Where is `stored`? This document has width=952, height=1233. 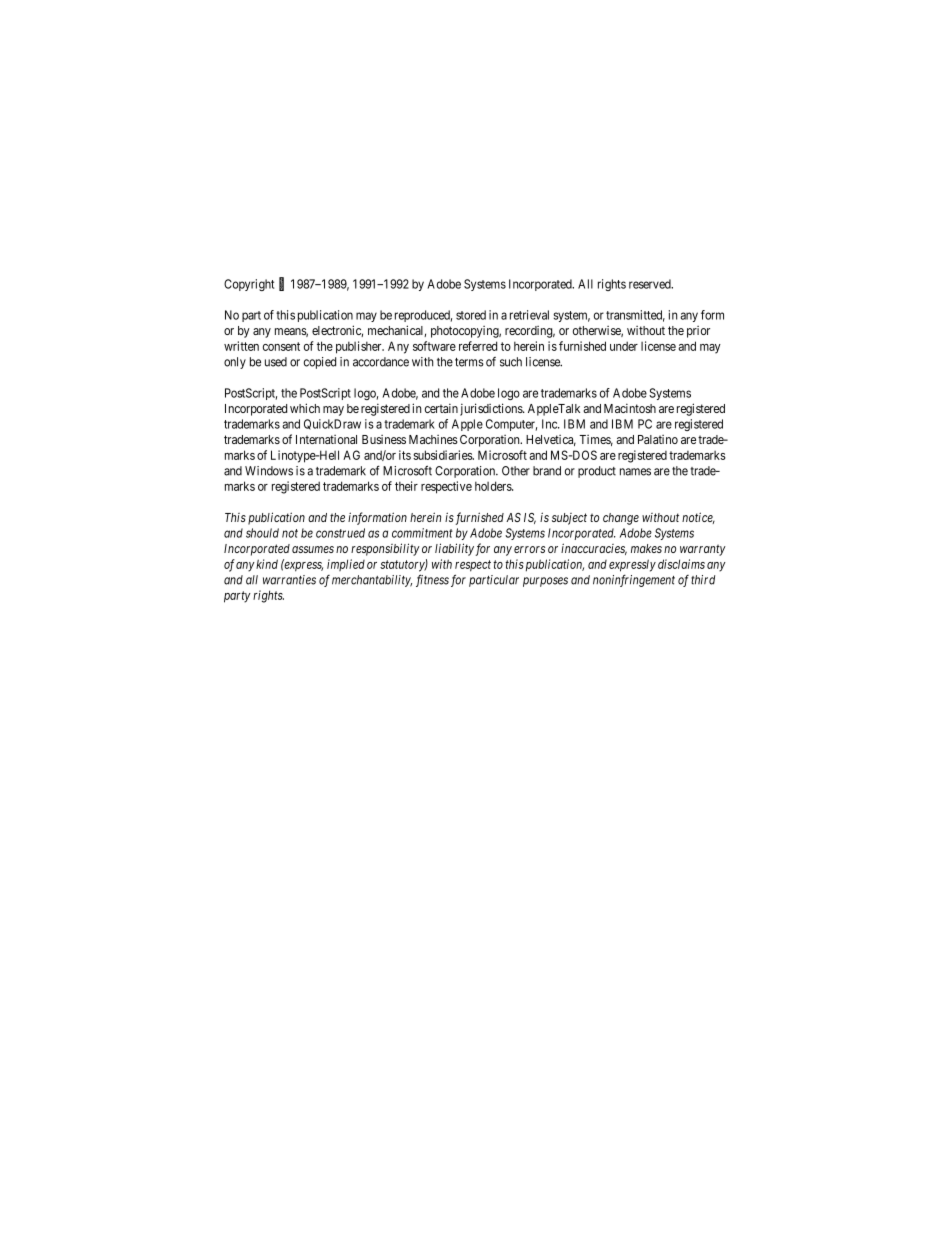
stored is located at coordinates (471, 315).
